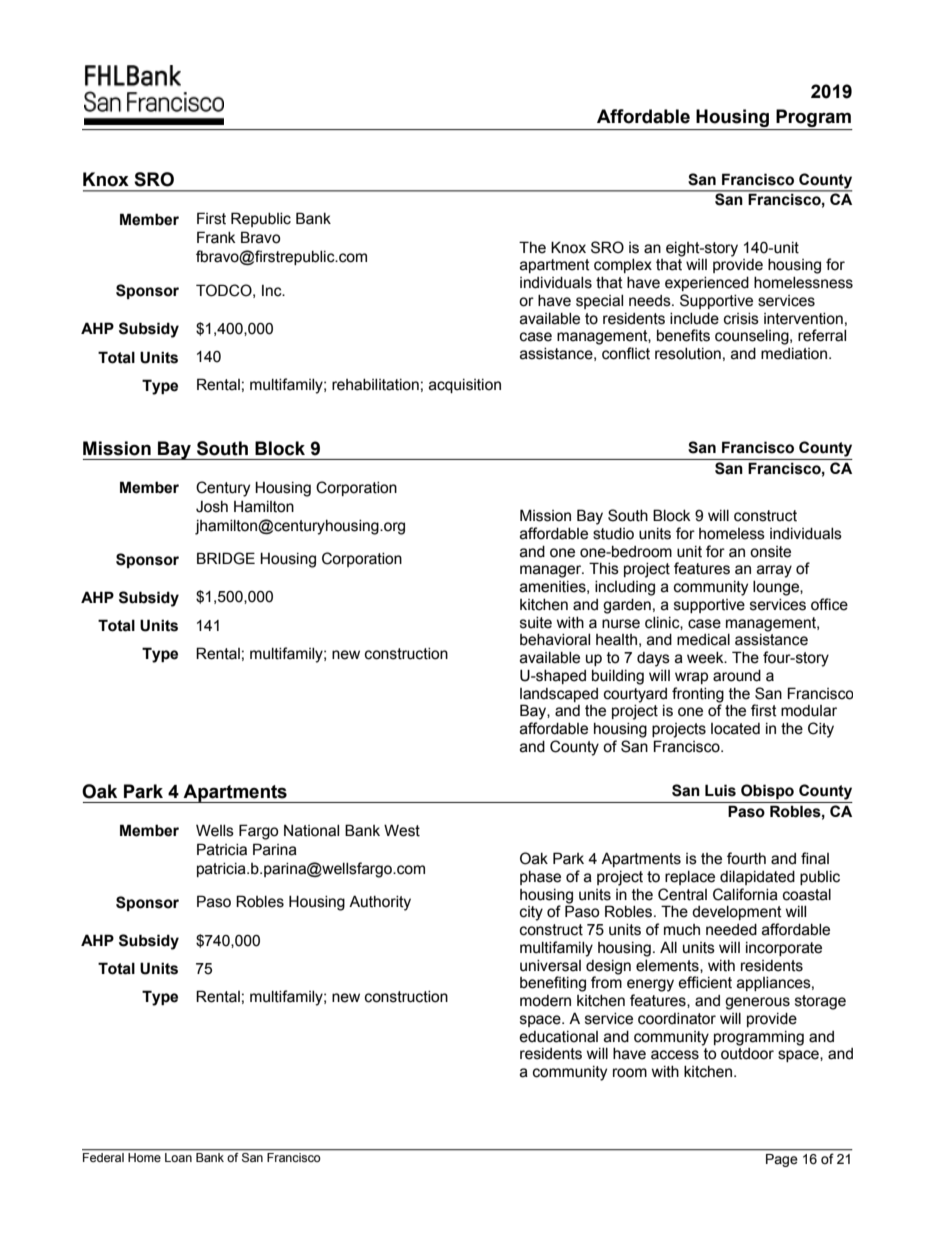 This page has width=952, height=1233. Describe the element at coordinates (707, 284) in the page. I see `experienced` at that location.
